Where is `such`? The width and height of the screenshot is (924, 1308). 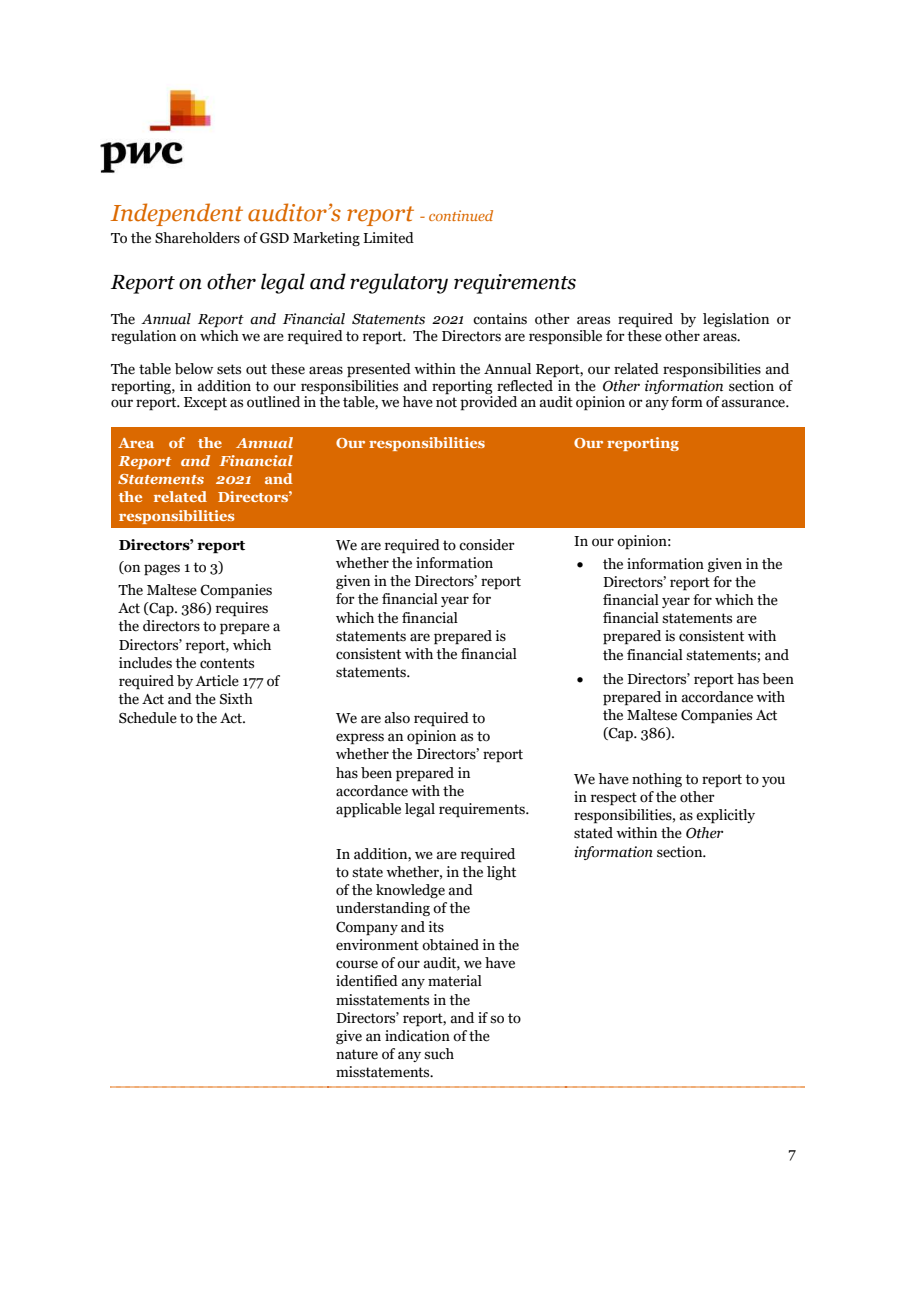
such is located at coordinates (439, 1054).
